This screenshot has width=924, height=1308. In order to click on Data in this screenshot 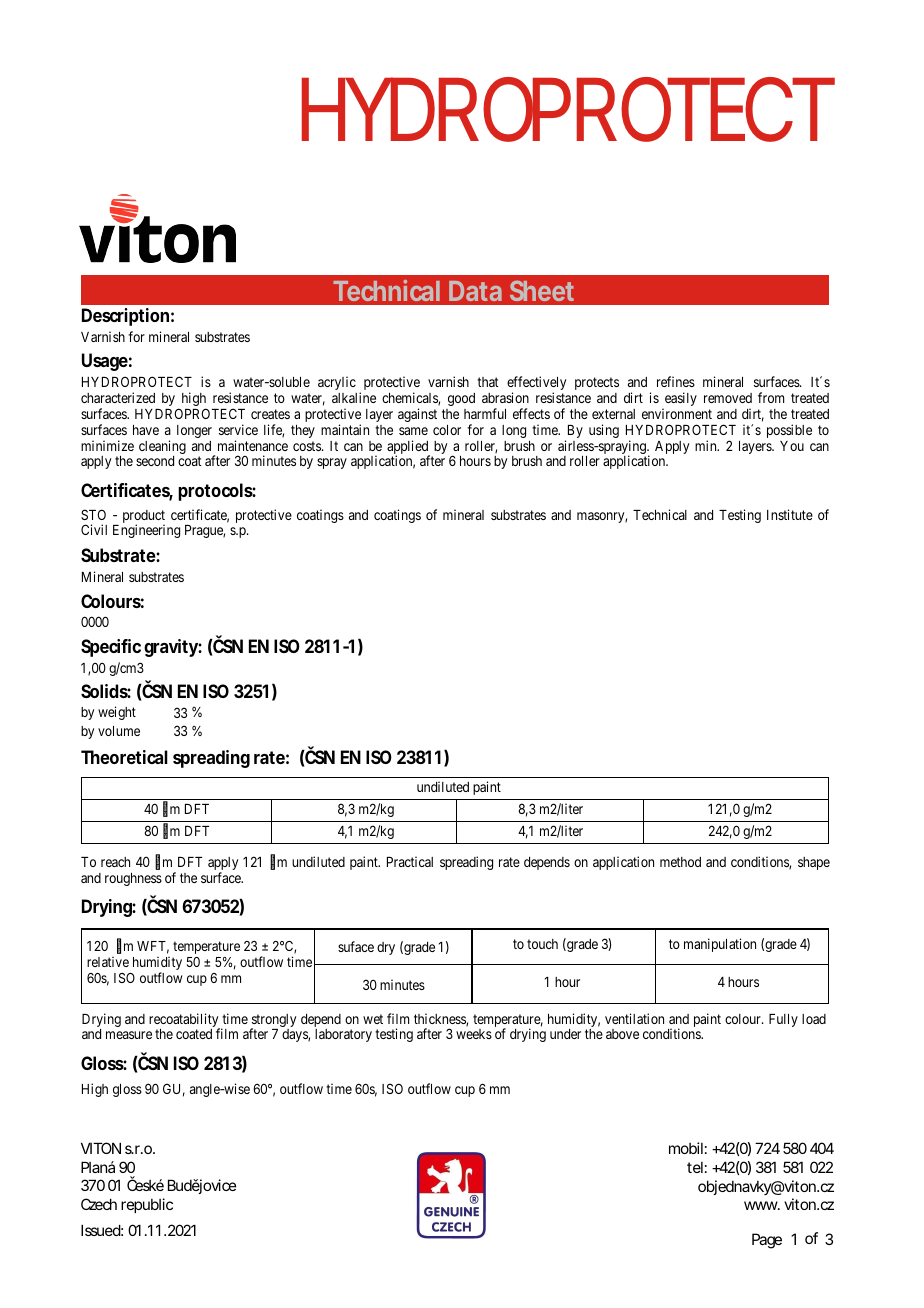, I will do `click(475, 291)`.
